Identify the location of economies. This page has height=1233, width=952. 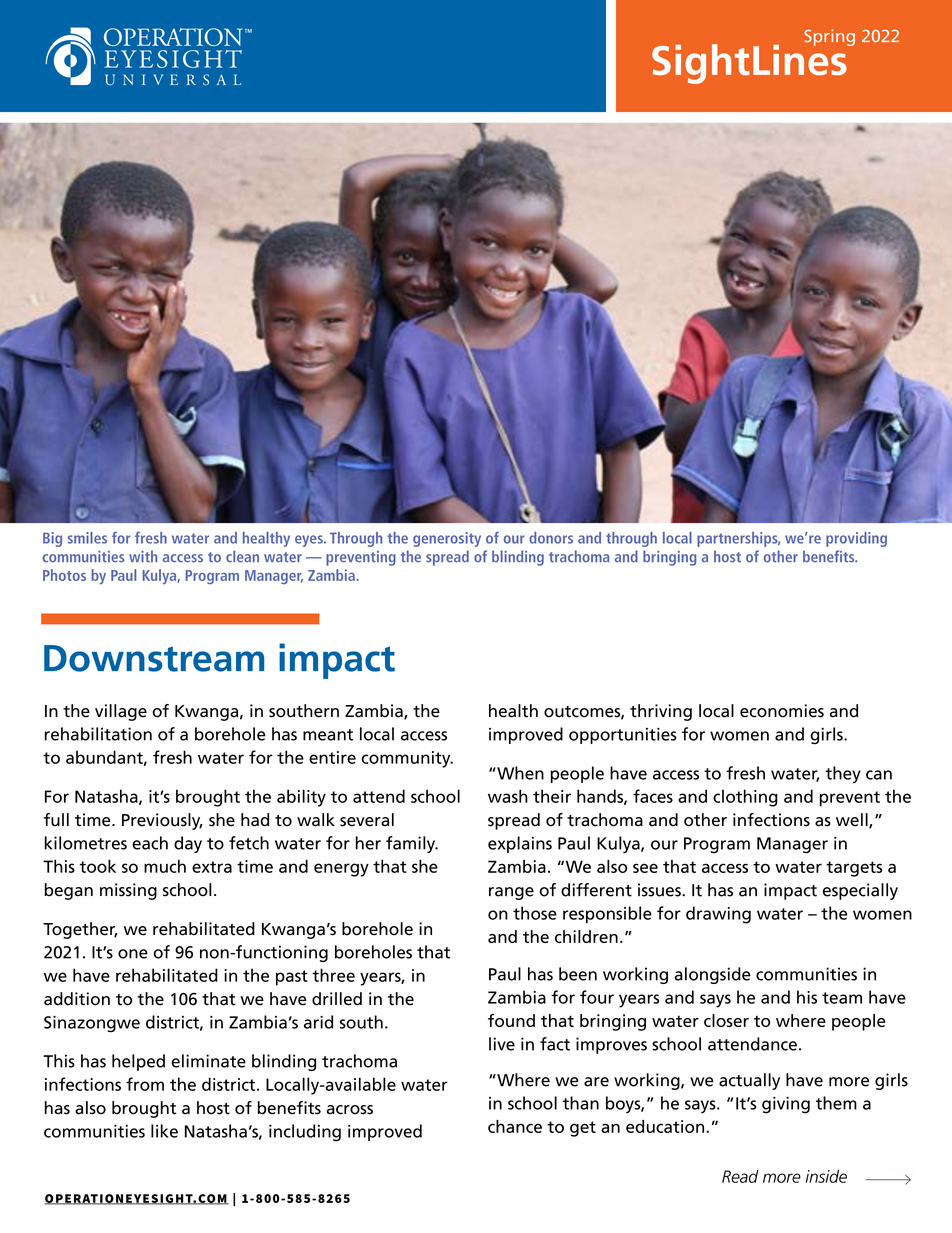
(782, 711).
